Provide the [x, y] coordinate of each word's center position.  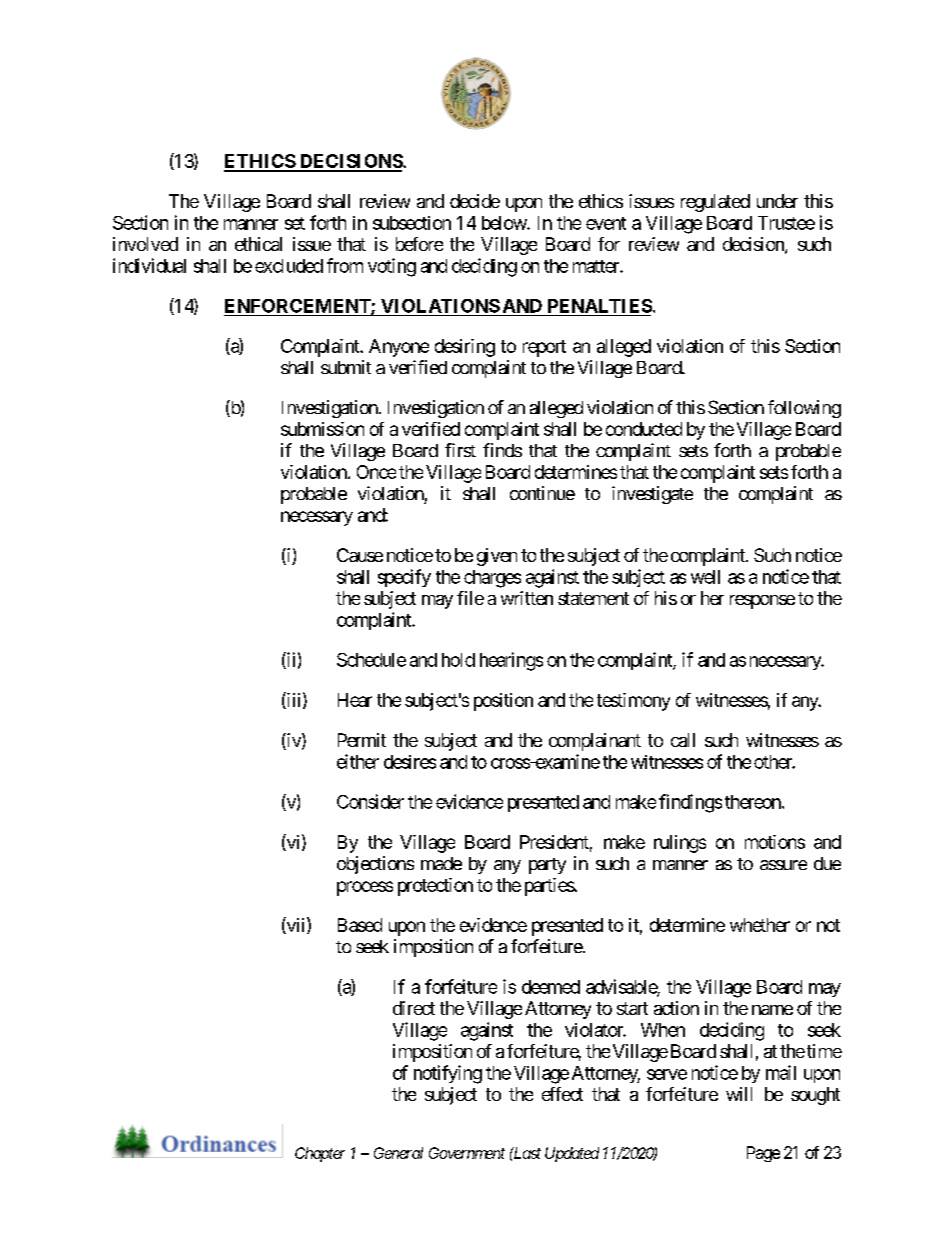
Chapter [320, 1154]
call [683, 740]
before [419, 244]
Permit [362, 740]
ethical [258, 244]
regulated [715, 203]
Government [467, 1153]
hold [458, 660]
